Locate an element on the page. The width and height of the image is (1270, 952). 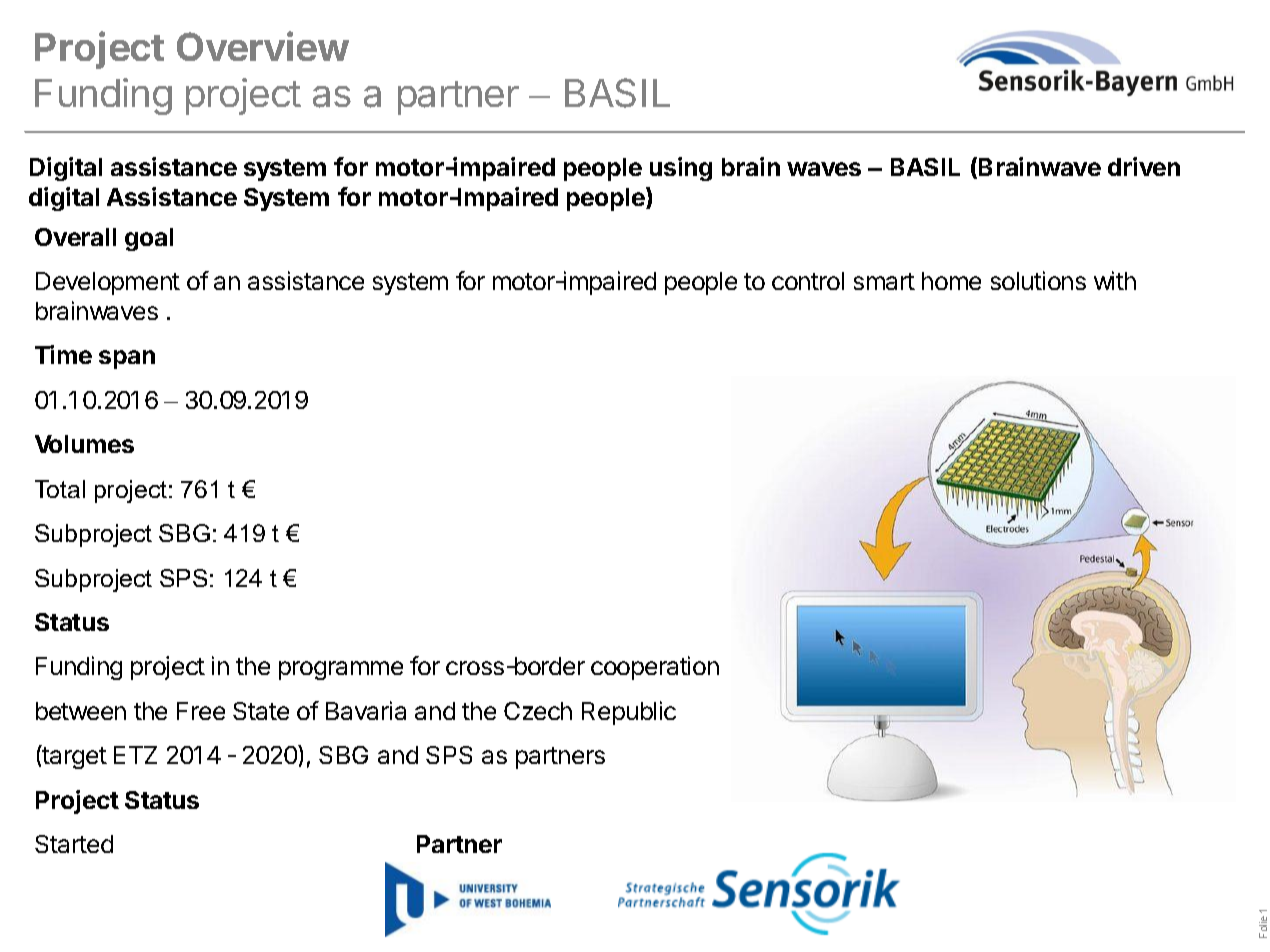
Started is located at coordinates (74, 844).
